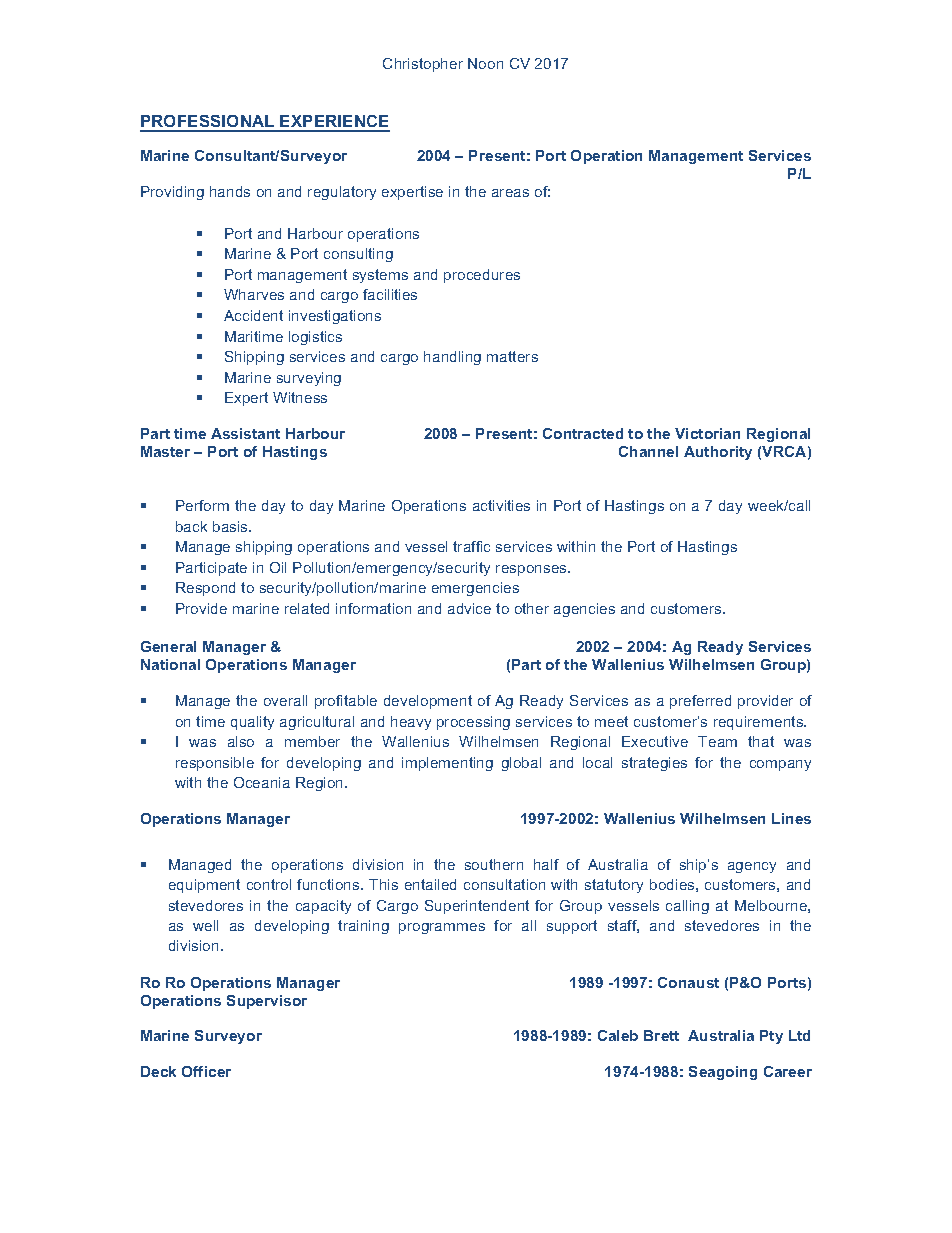  What do you see at coordinates (618, 1035) in the document?
I see `Caleb` at bounding box center [618, 1035].
